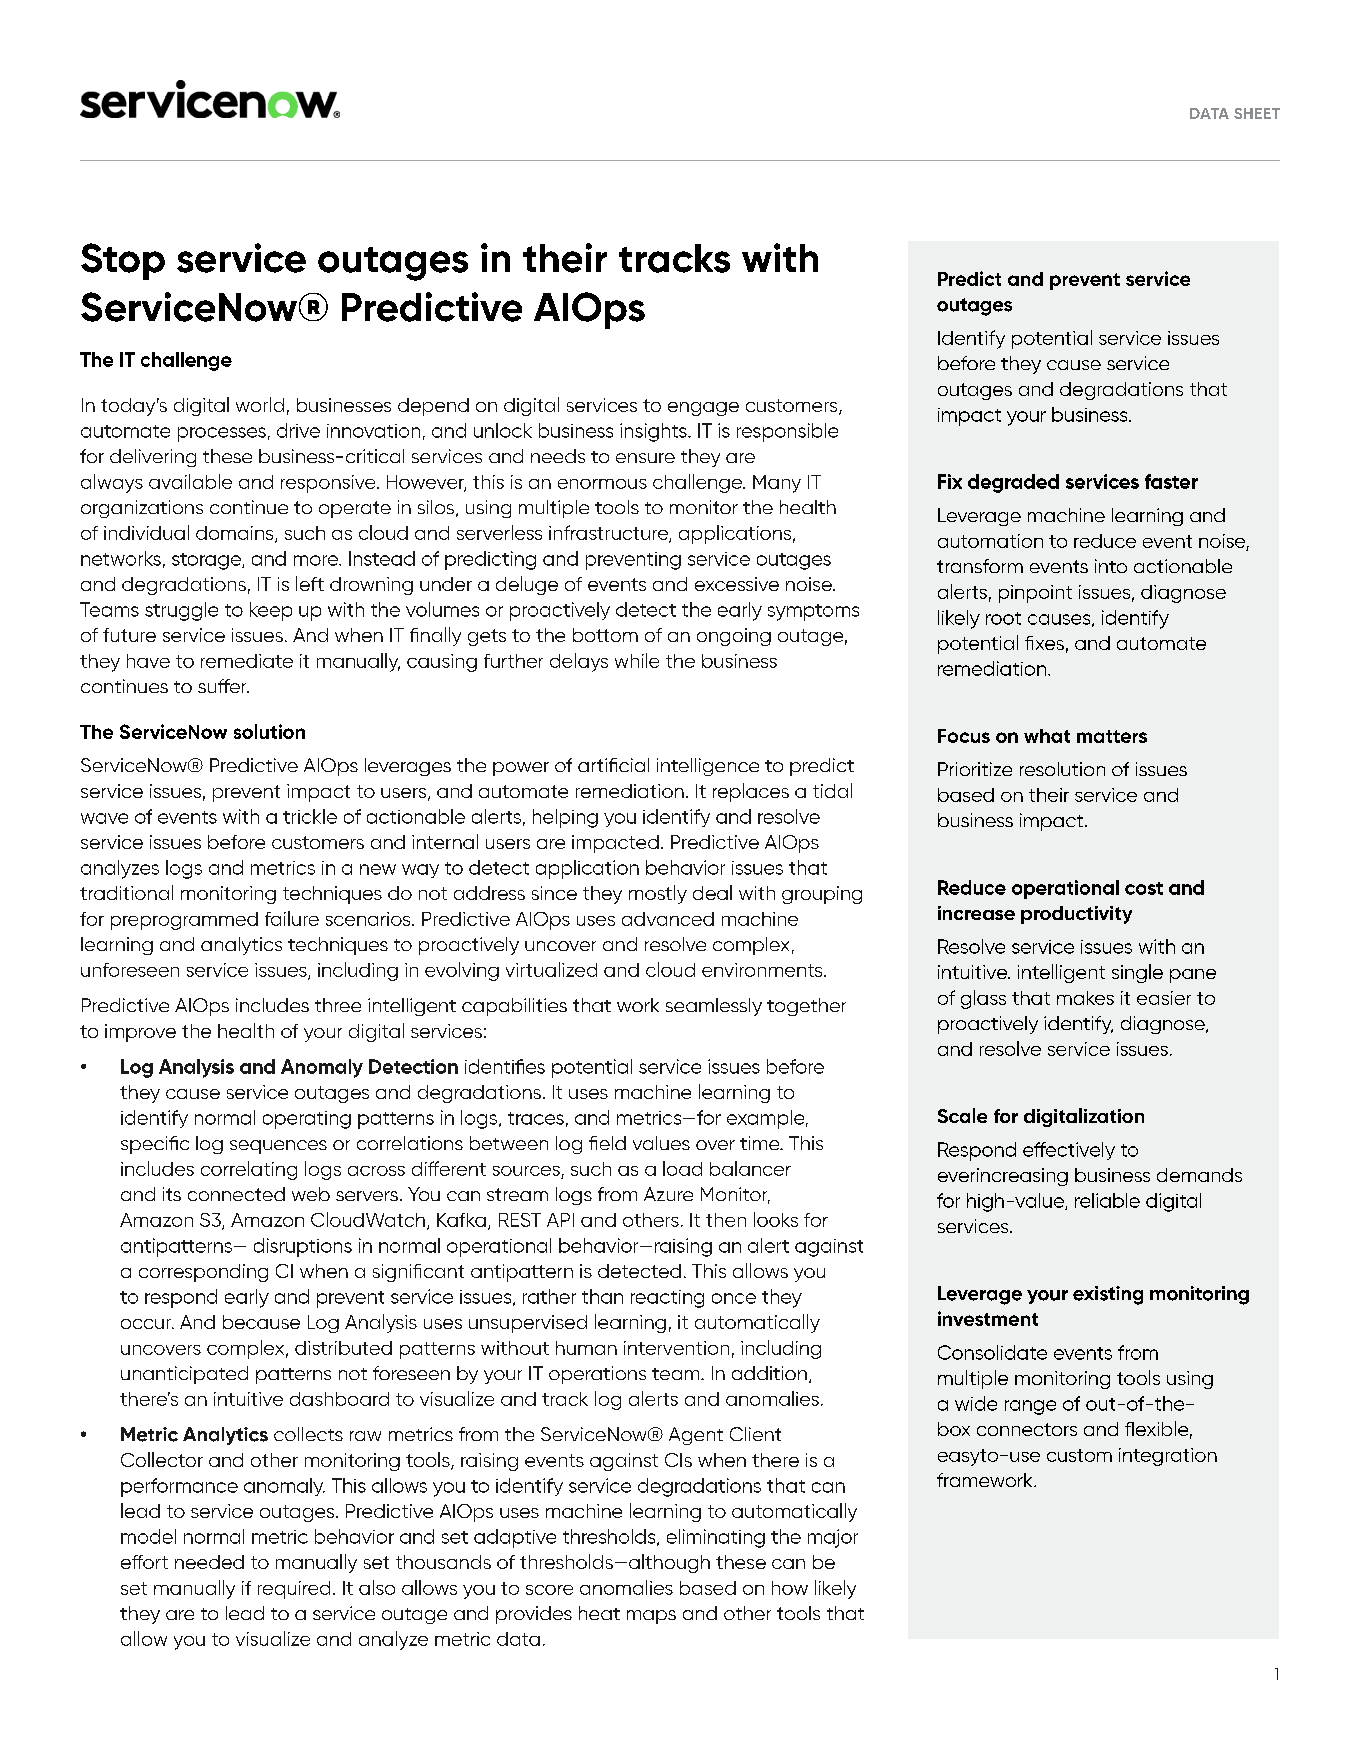 This screenshot has width=1360, height=1760. I want to click on ongoing, so click(734, 637).
